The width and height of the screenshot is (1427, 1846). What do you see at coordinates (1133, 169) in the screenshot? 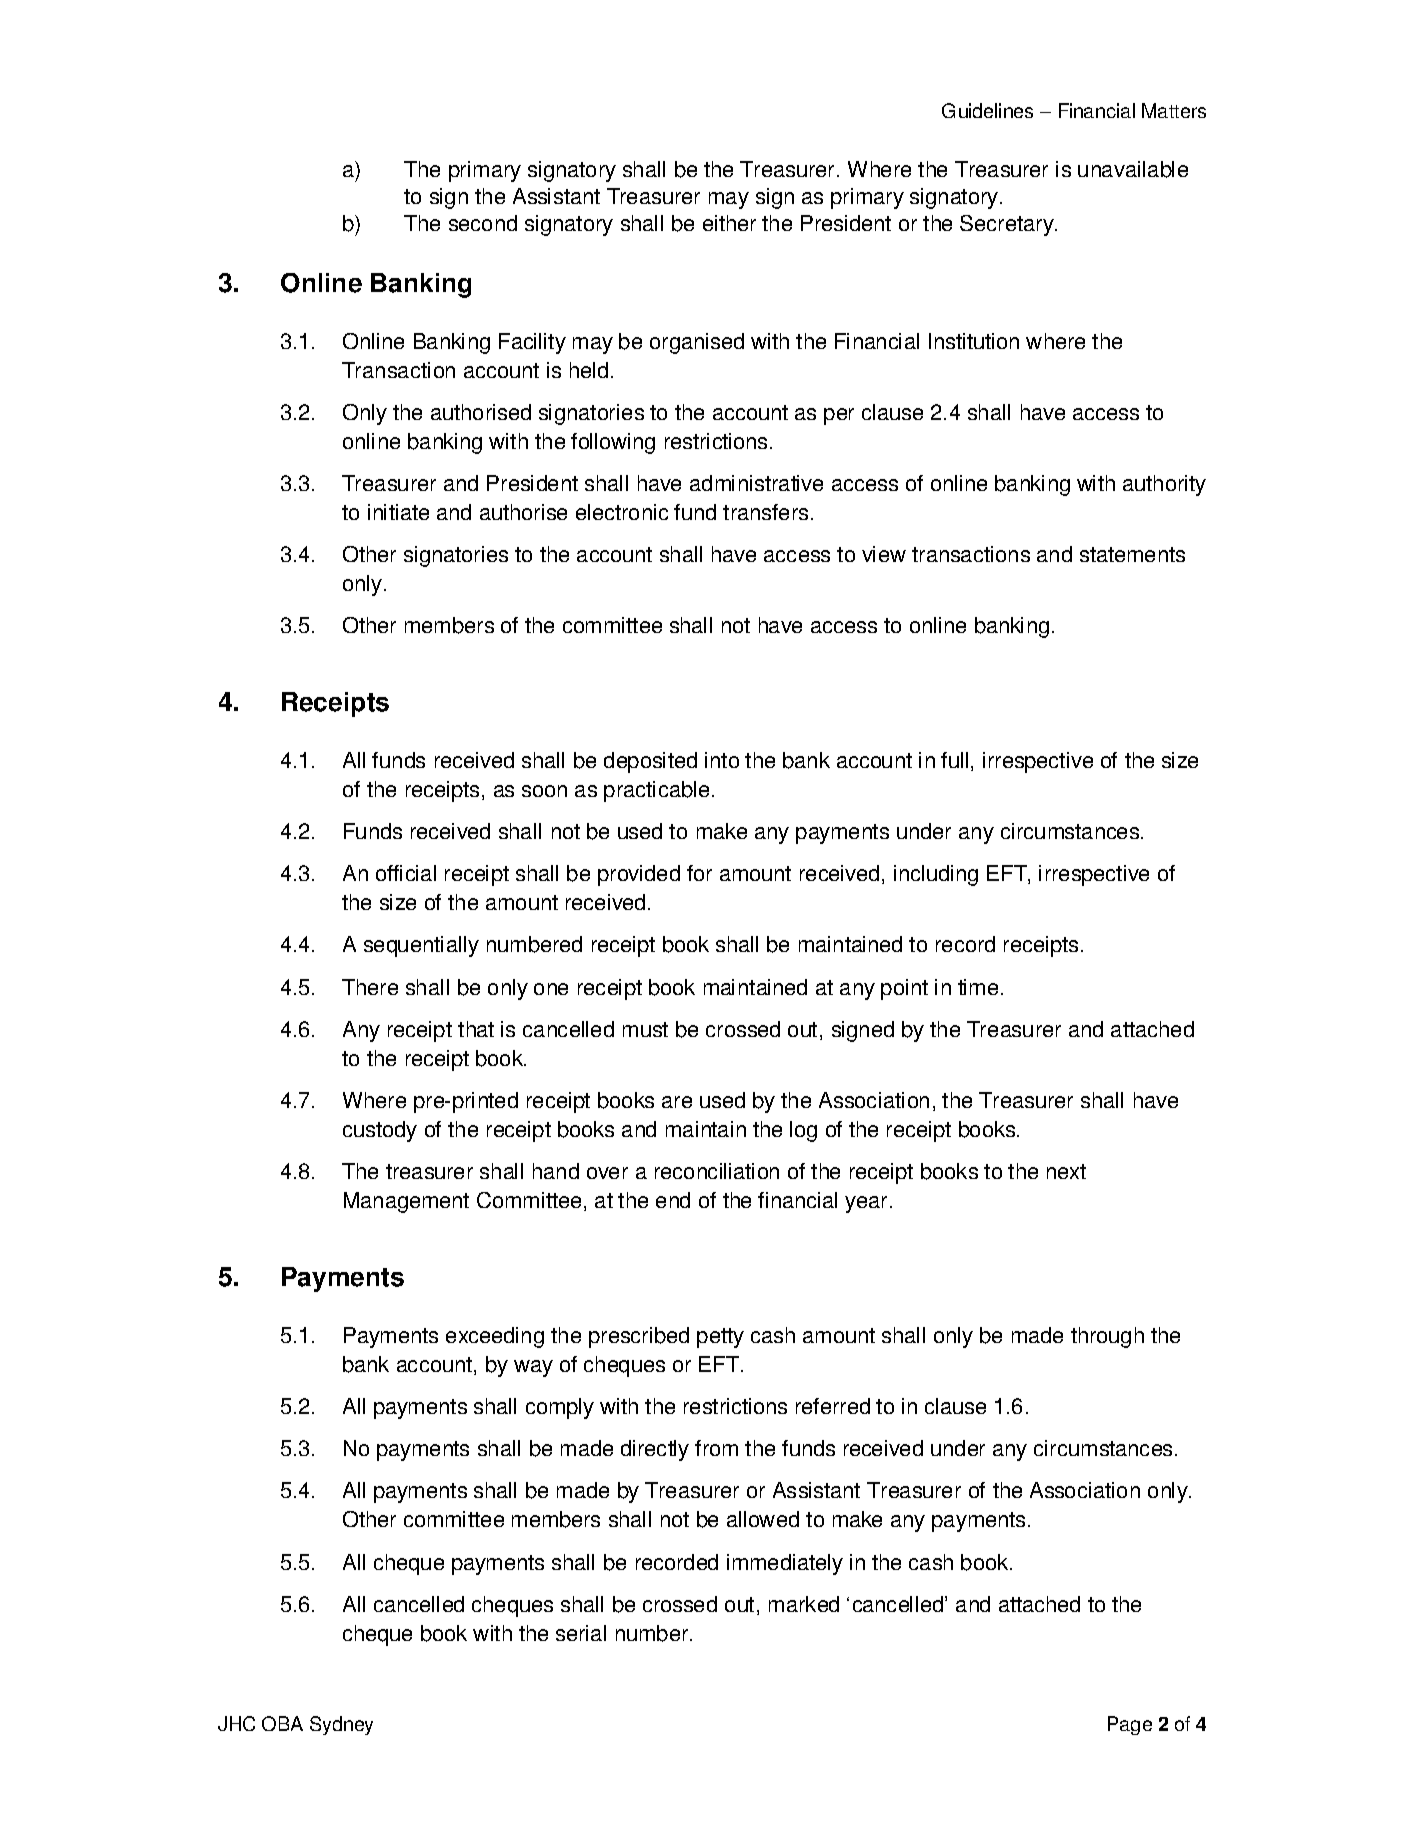
I see `unavailable` at bounding box center [1133, 169].
